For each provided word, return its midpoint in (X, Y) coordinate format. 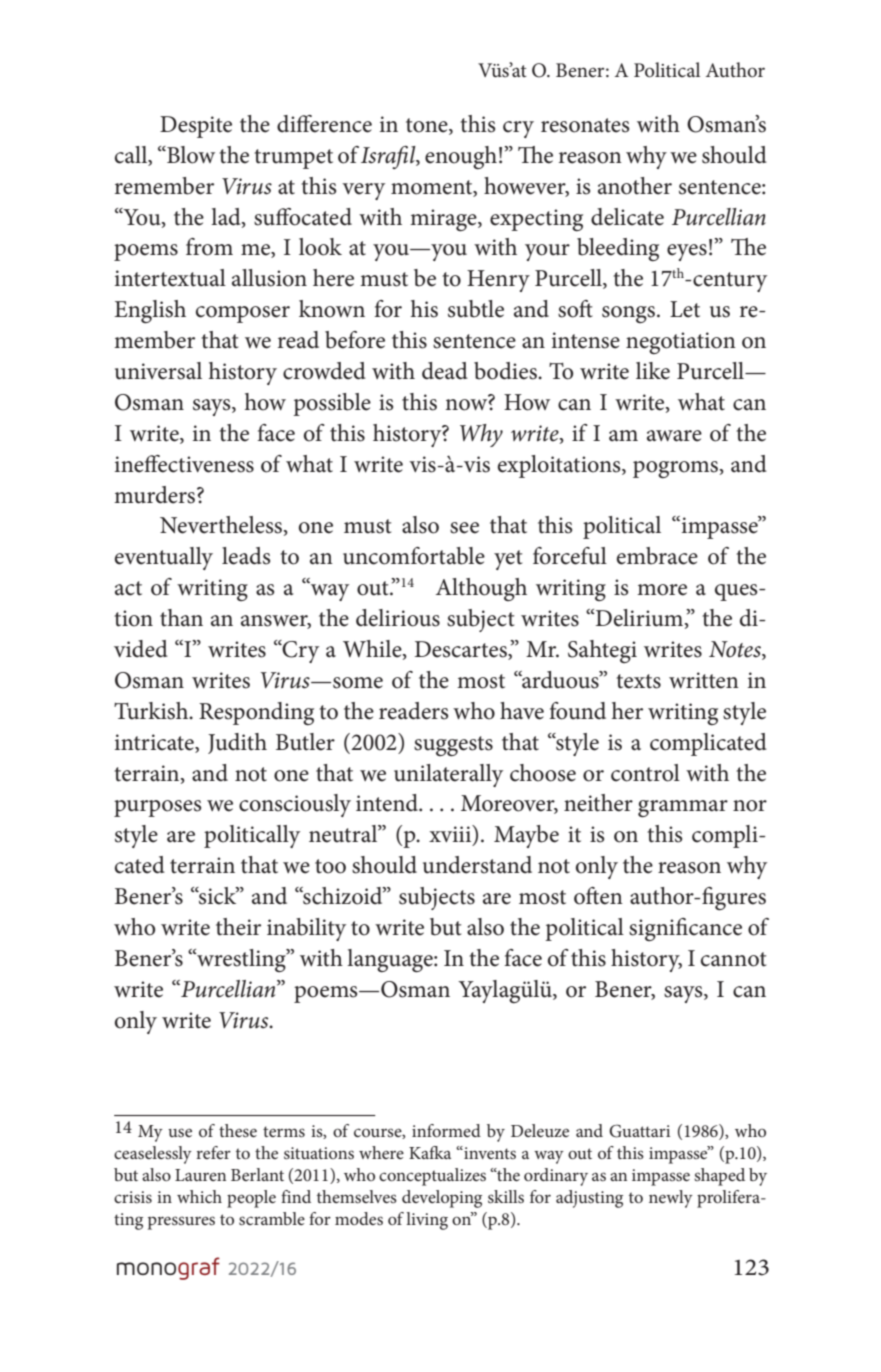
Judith (237, 743)
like (653, 371)
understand (477, 865)
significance (685, 929)
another (635, 186)
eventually (164, 558)
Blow (190, 155)
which (199, 1196)
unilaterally (448, 775)
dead (445, 371)
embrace (657, 556)
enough (461, 157)
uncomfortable (414, 556)
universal (158, 371)
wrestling (241, 960)
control (645, 773)
